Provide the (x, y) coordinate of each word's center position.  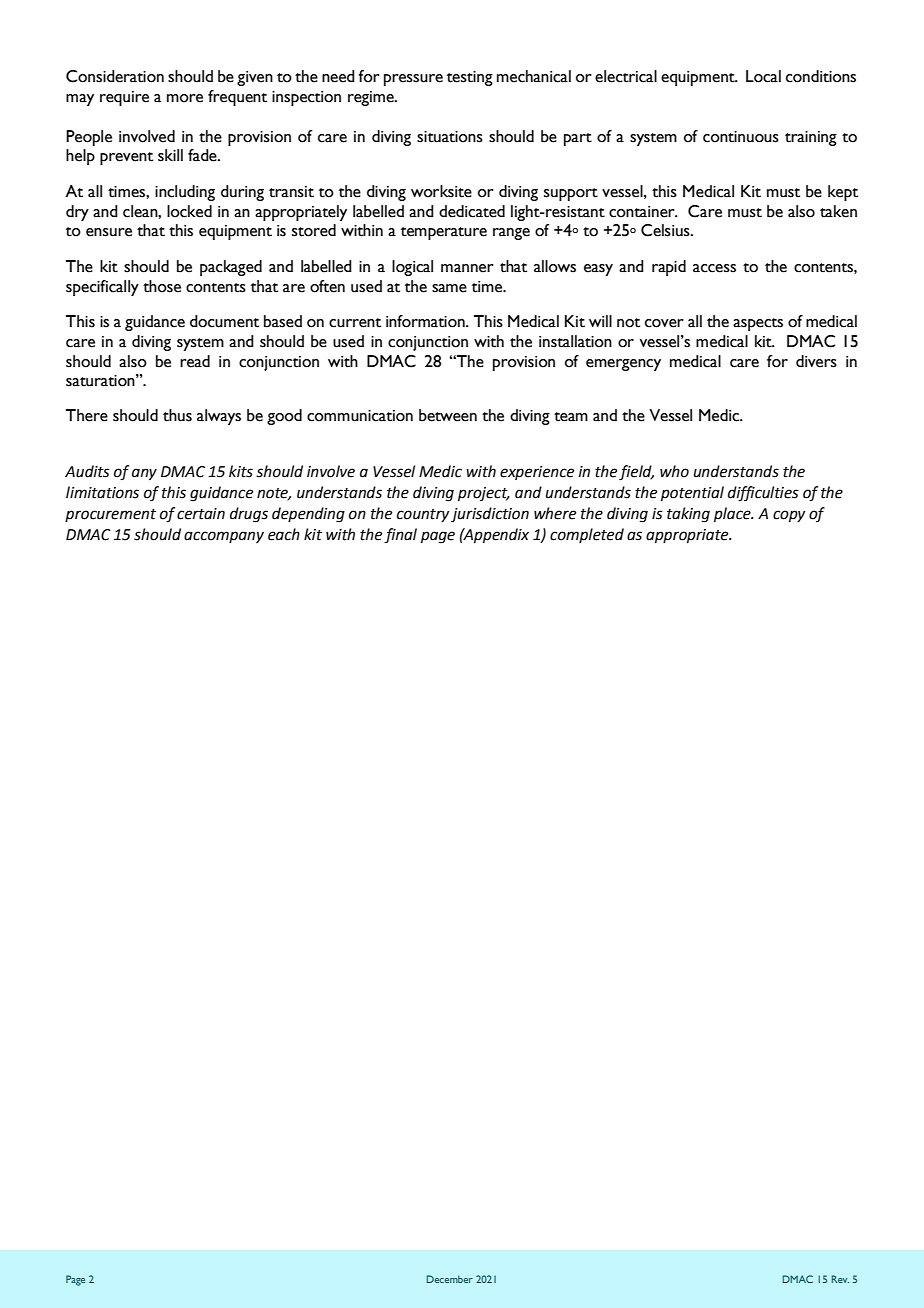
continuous (741, 137)
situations (450, 137)
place (733, 514)
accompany (224, 537)
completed (587, 535)
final (400, 536)
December (450, 1279)
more (185, 98)
